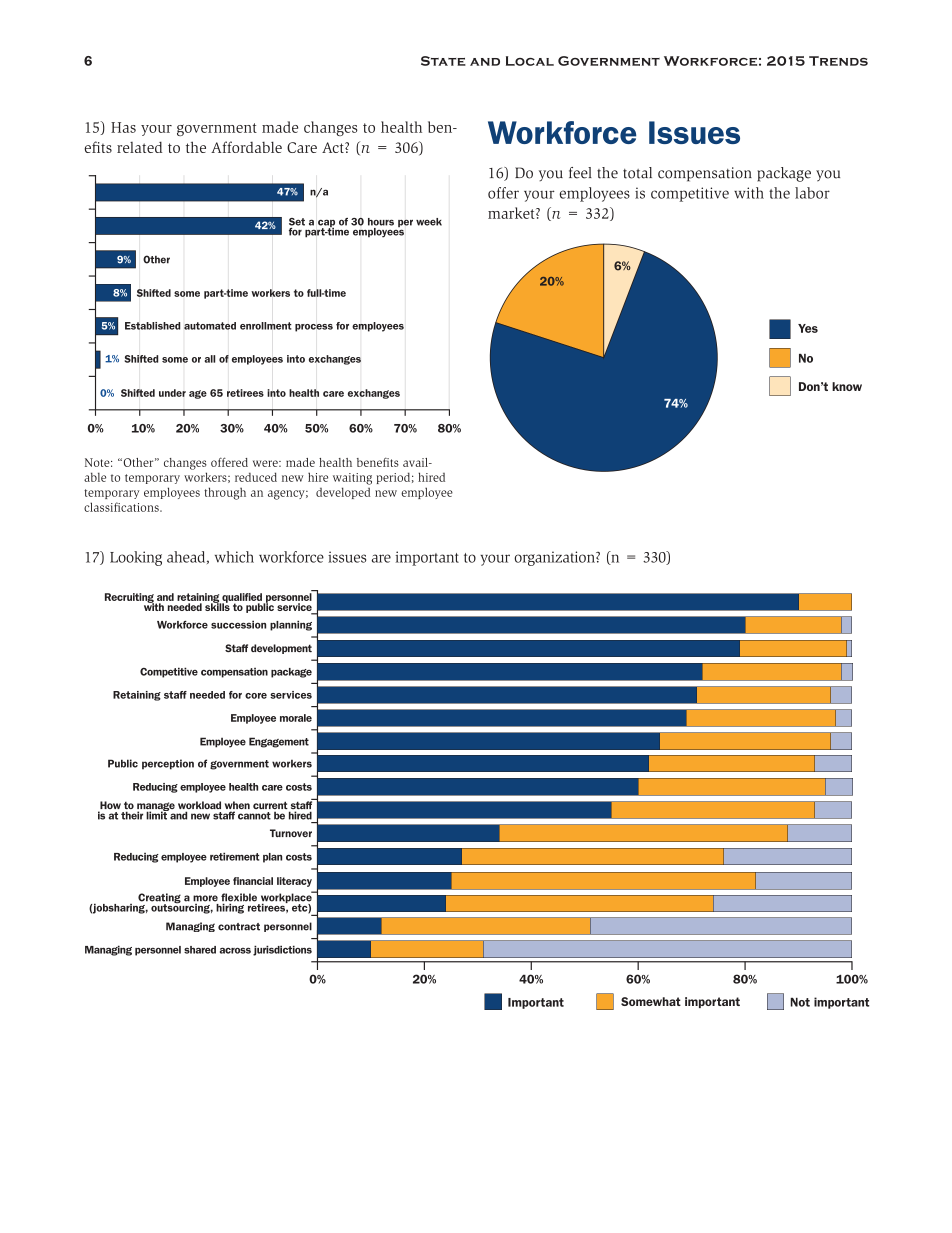 The image size is (952, 1233). What do you see at coordinates (168, 764) in the image?
I see `perception` at bounding box center [168, 764].
